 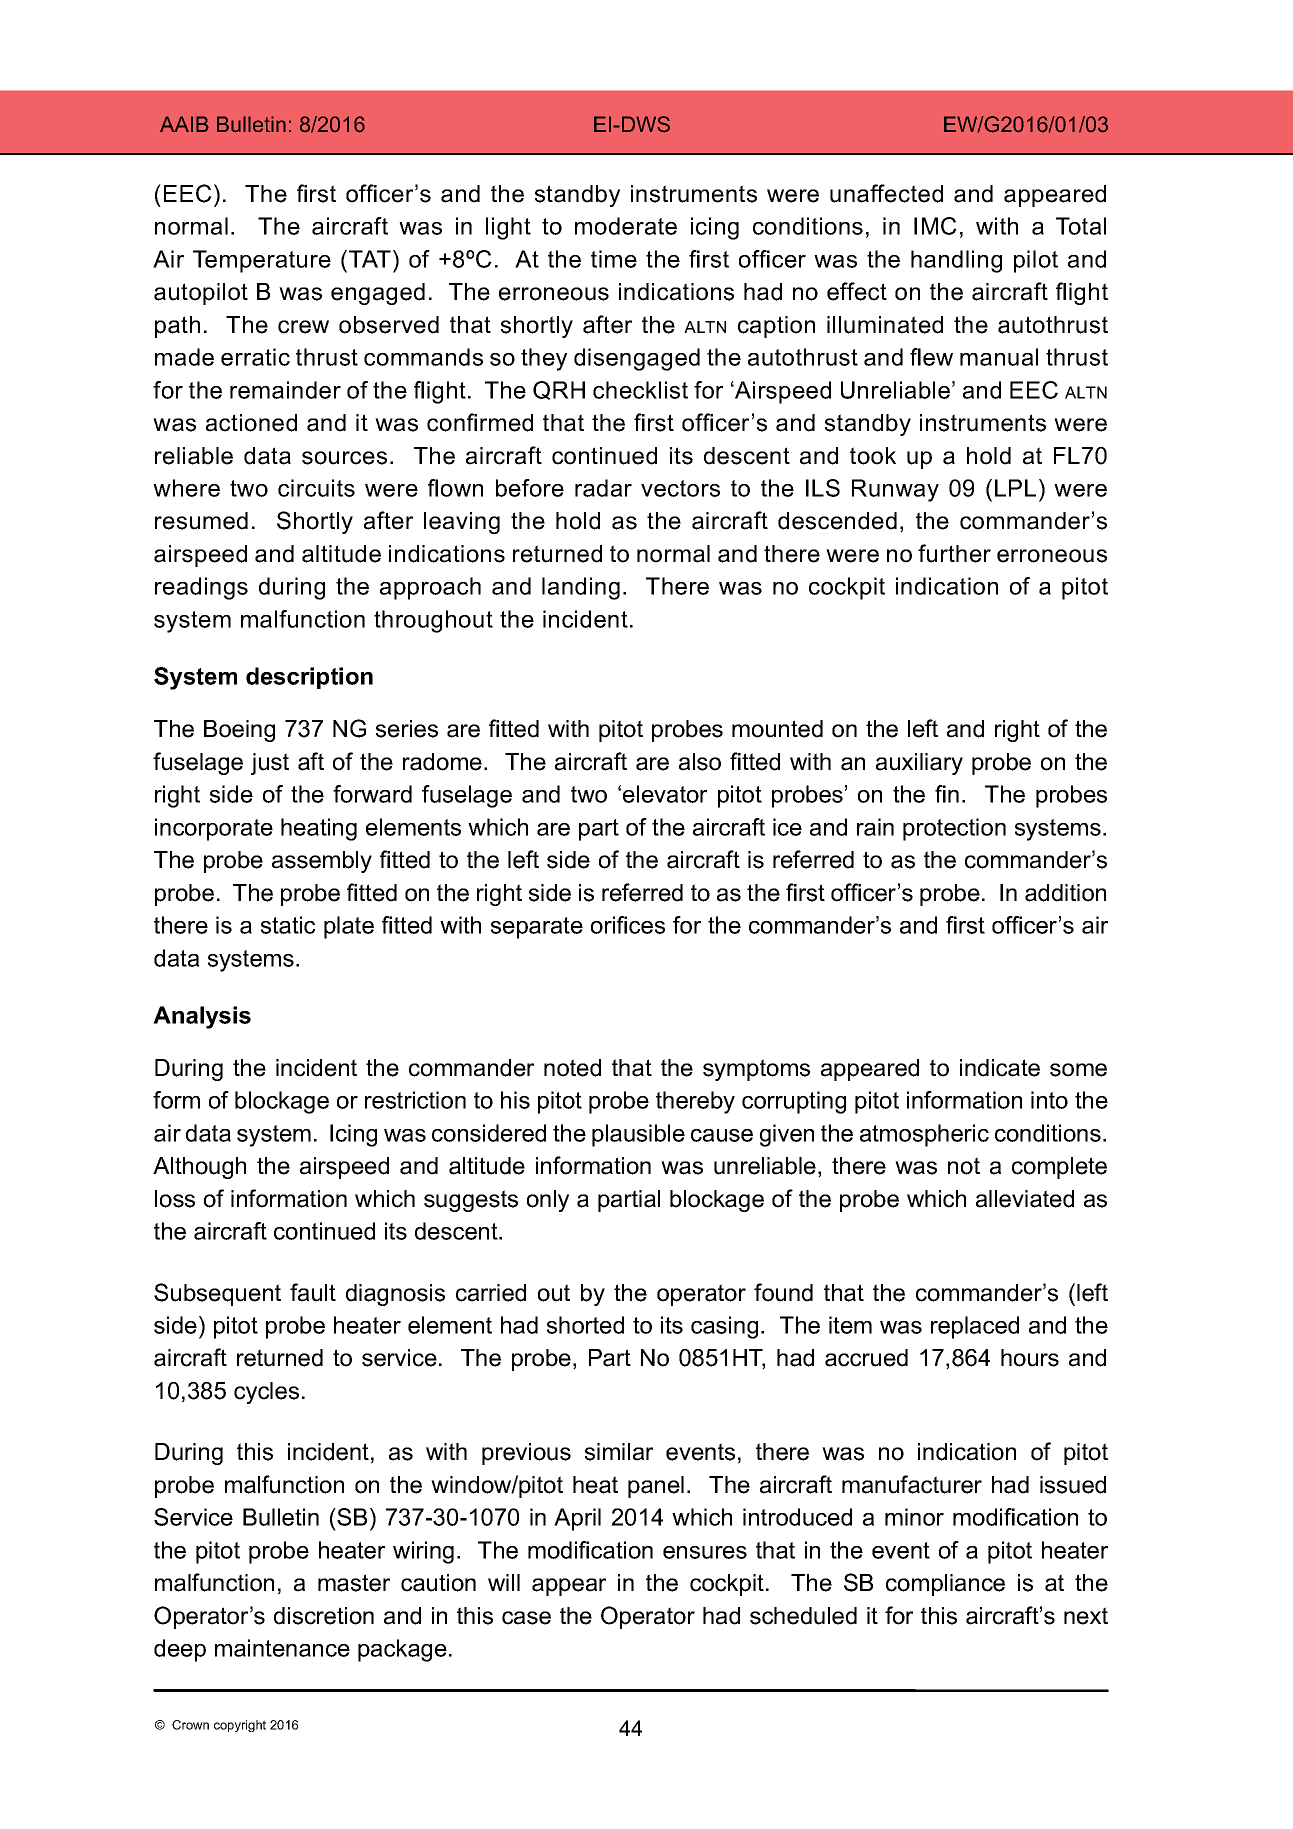 I want to click on Although, so click(x=199, y=1168).
